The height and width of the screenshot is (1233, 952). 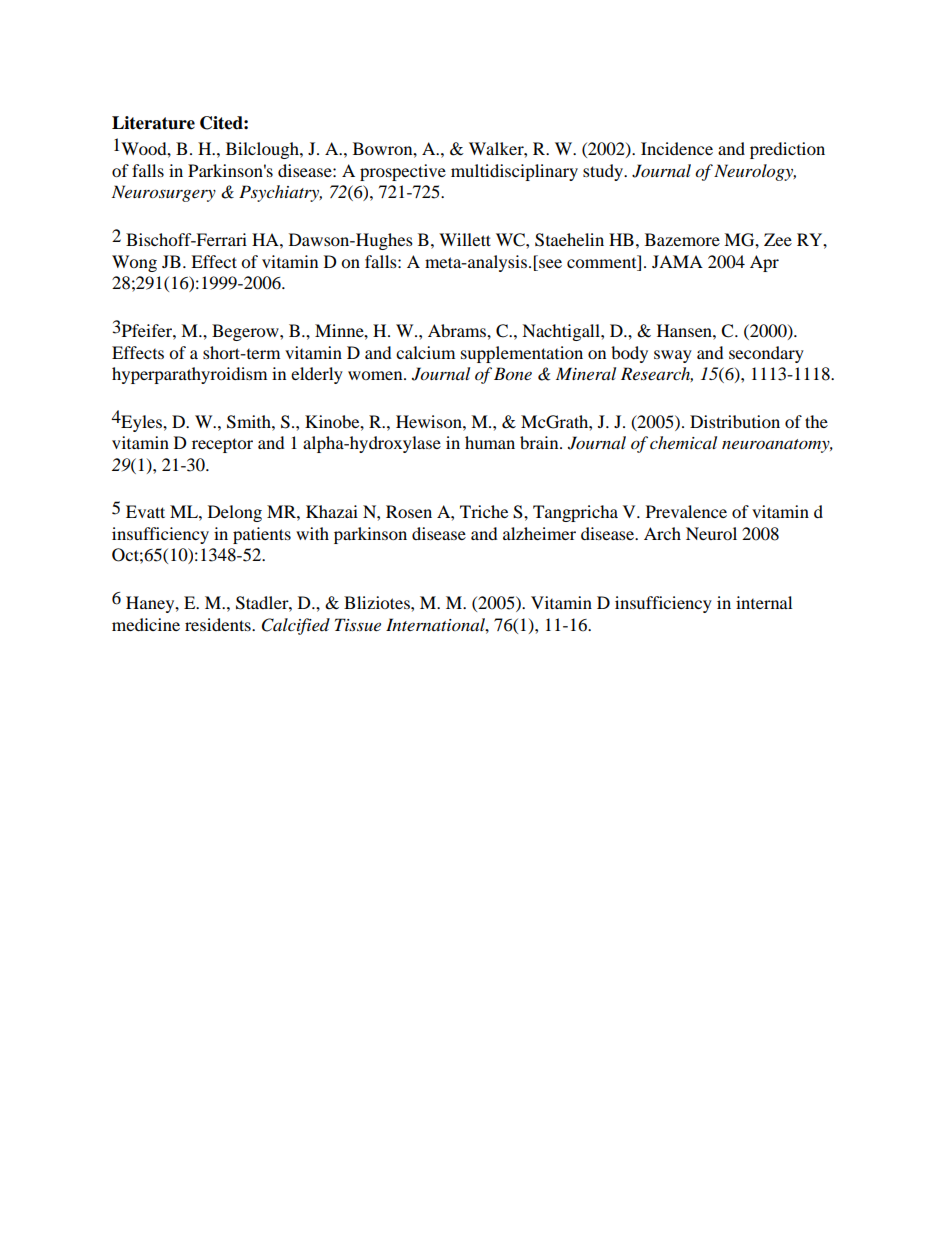 What do you see at coordinates (358, 624) in the screenshot?
I see `Tissue` at bounding box center [358, 624].
